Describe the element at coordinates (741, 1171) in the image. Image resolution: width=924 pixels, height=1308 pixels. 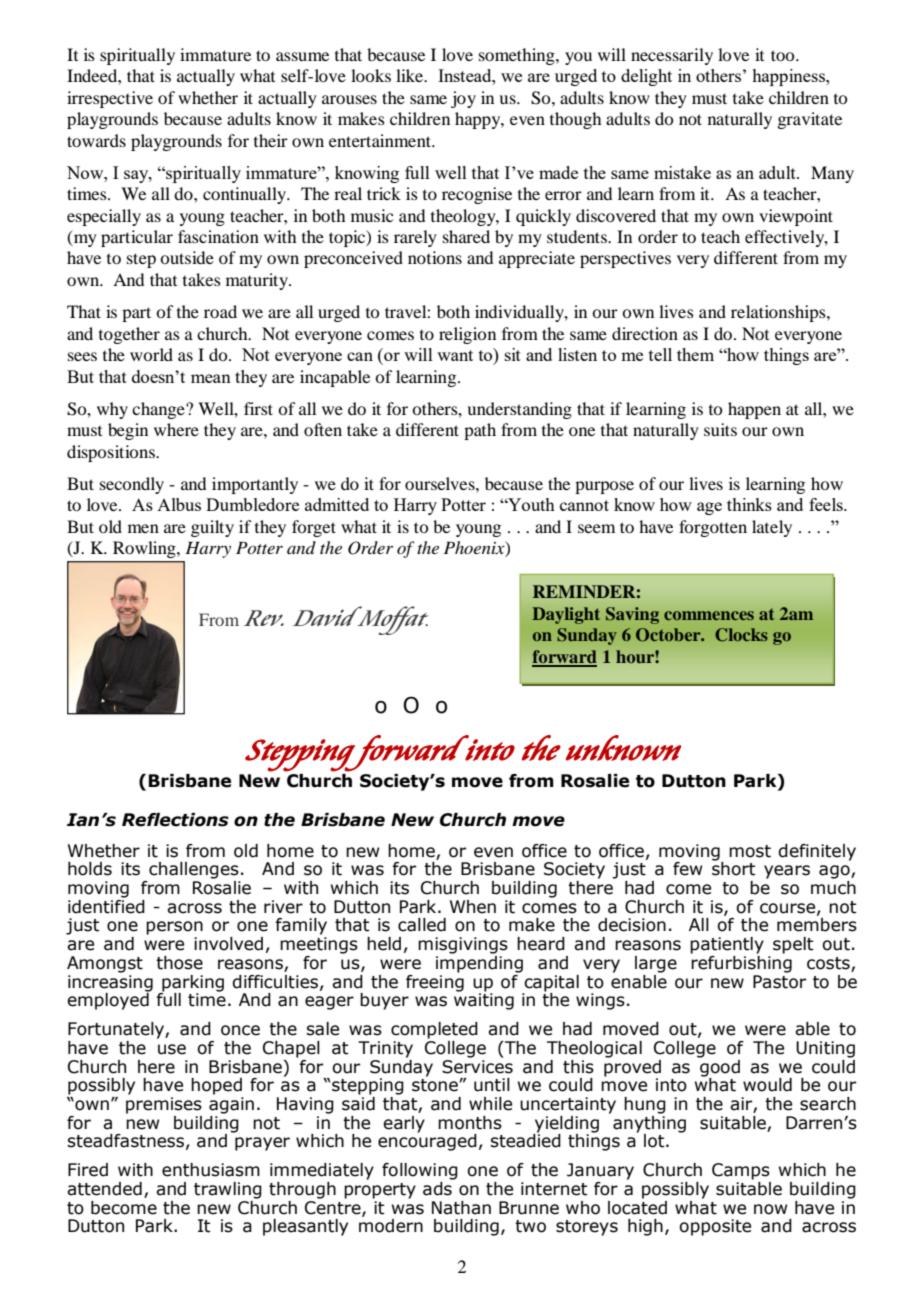
I see `Camps` at that location.
